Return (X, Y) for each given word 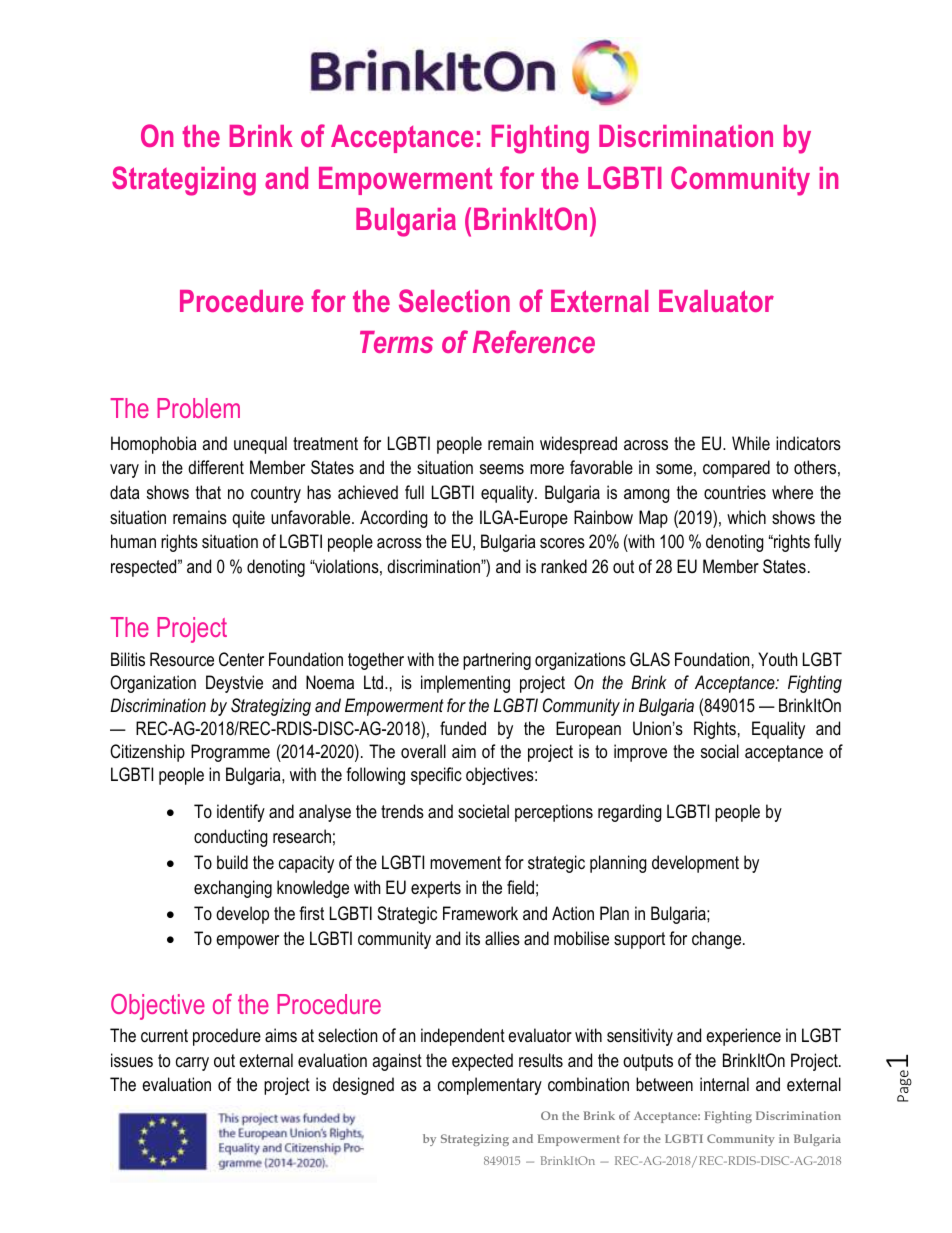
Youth (777, 659)
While (751, 443)
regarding (630, 813)
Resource (182, 659)
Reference (534, 341)
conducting (231, 838)
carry (192, 1064)
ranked (564, 566)
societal (483, 811)
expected (482, 1062)
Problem (198, 408)
